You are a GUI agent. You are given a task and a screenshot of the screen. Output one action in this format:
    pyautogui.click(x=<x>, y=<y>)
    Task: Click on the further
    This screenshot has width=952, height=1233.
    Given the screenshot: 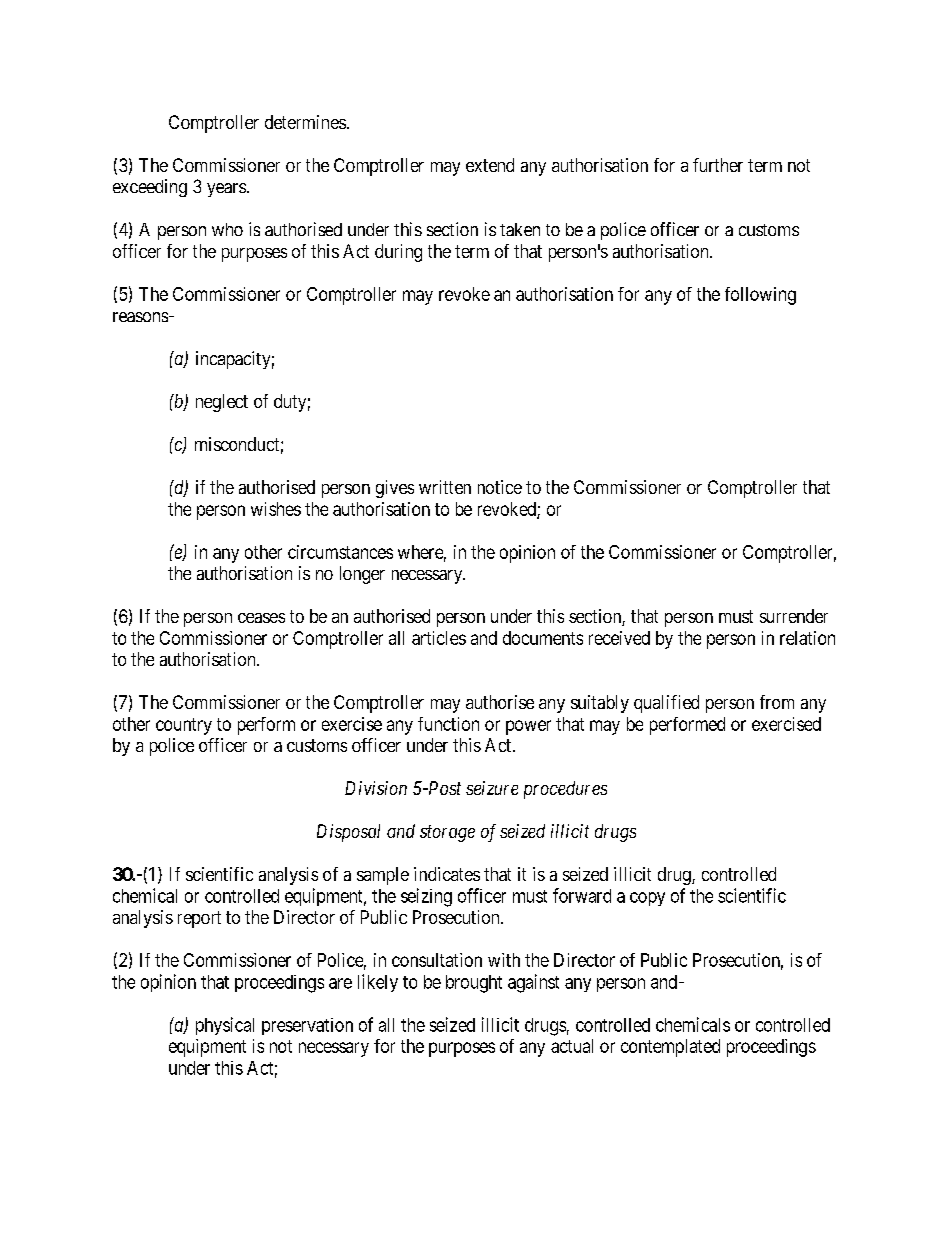 What is the action you would take?
    pyautogui.click(x=718, y=165)
